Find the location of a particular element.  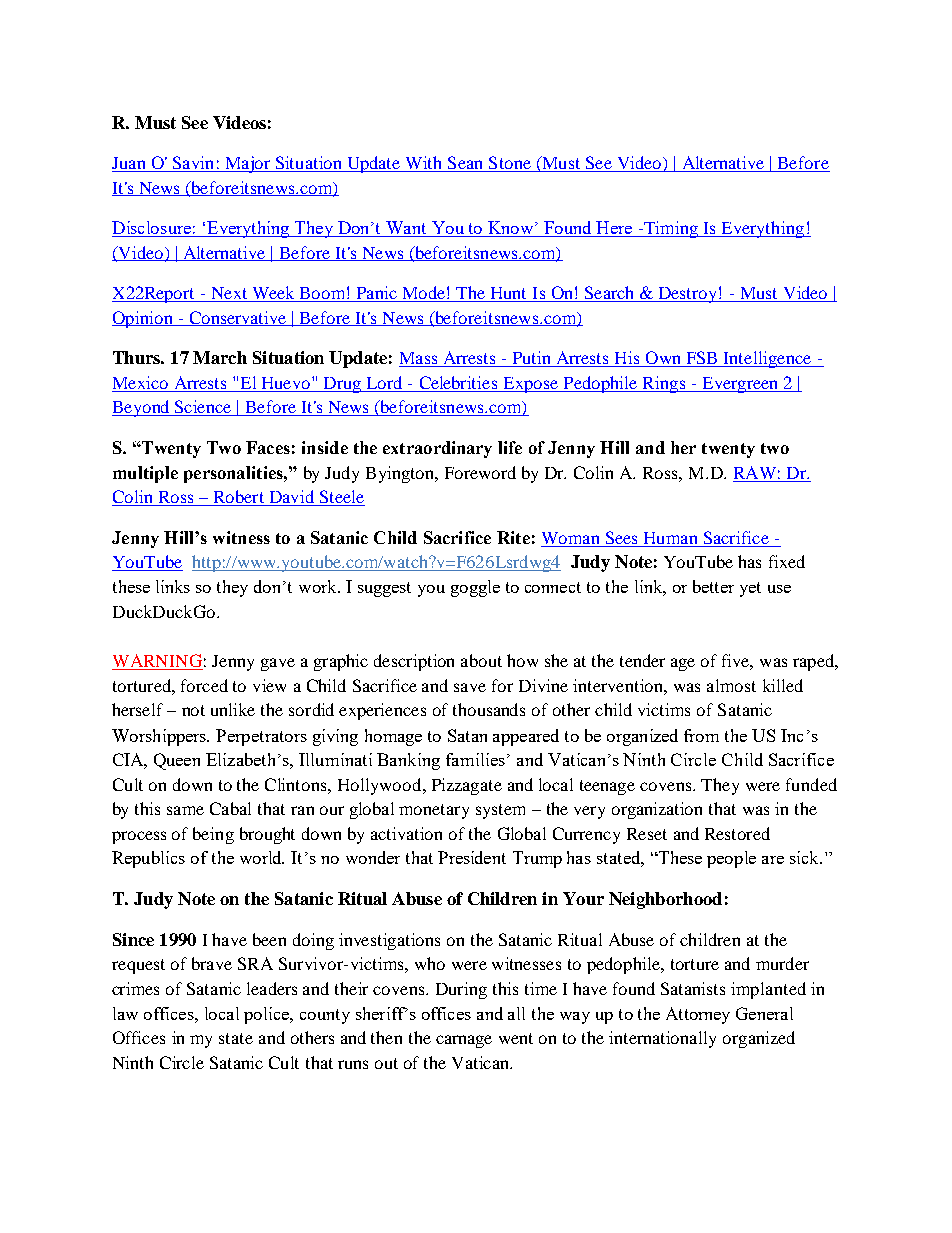

Savin is located at coordinates (193, 164).
